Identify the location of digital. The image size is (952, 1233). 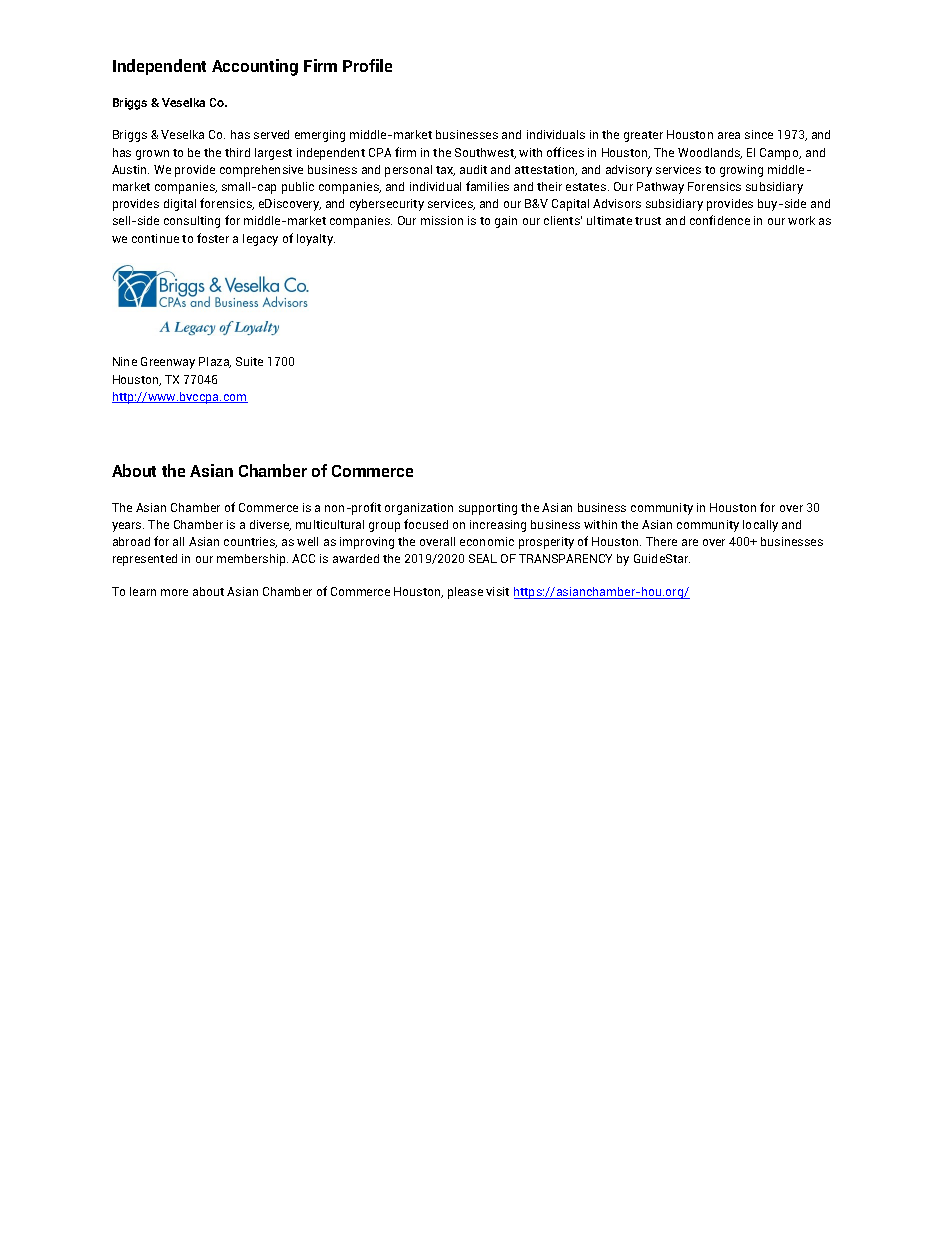
(180, 205).
